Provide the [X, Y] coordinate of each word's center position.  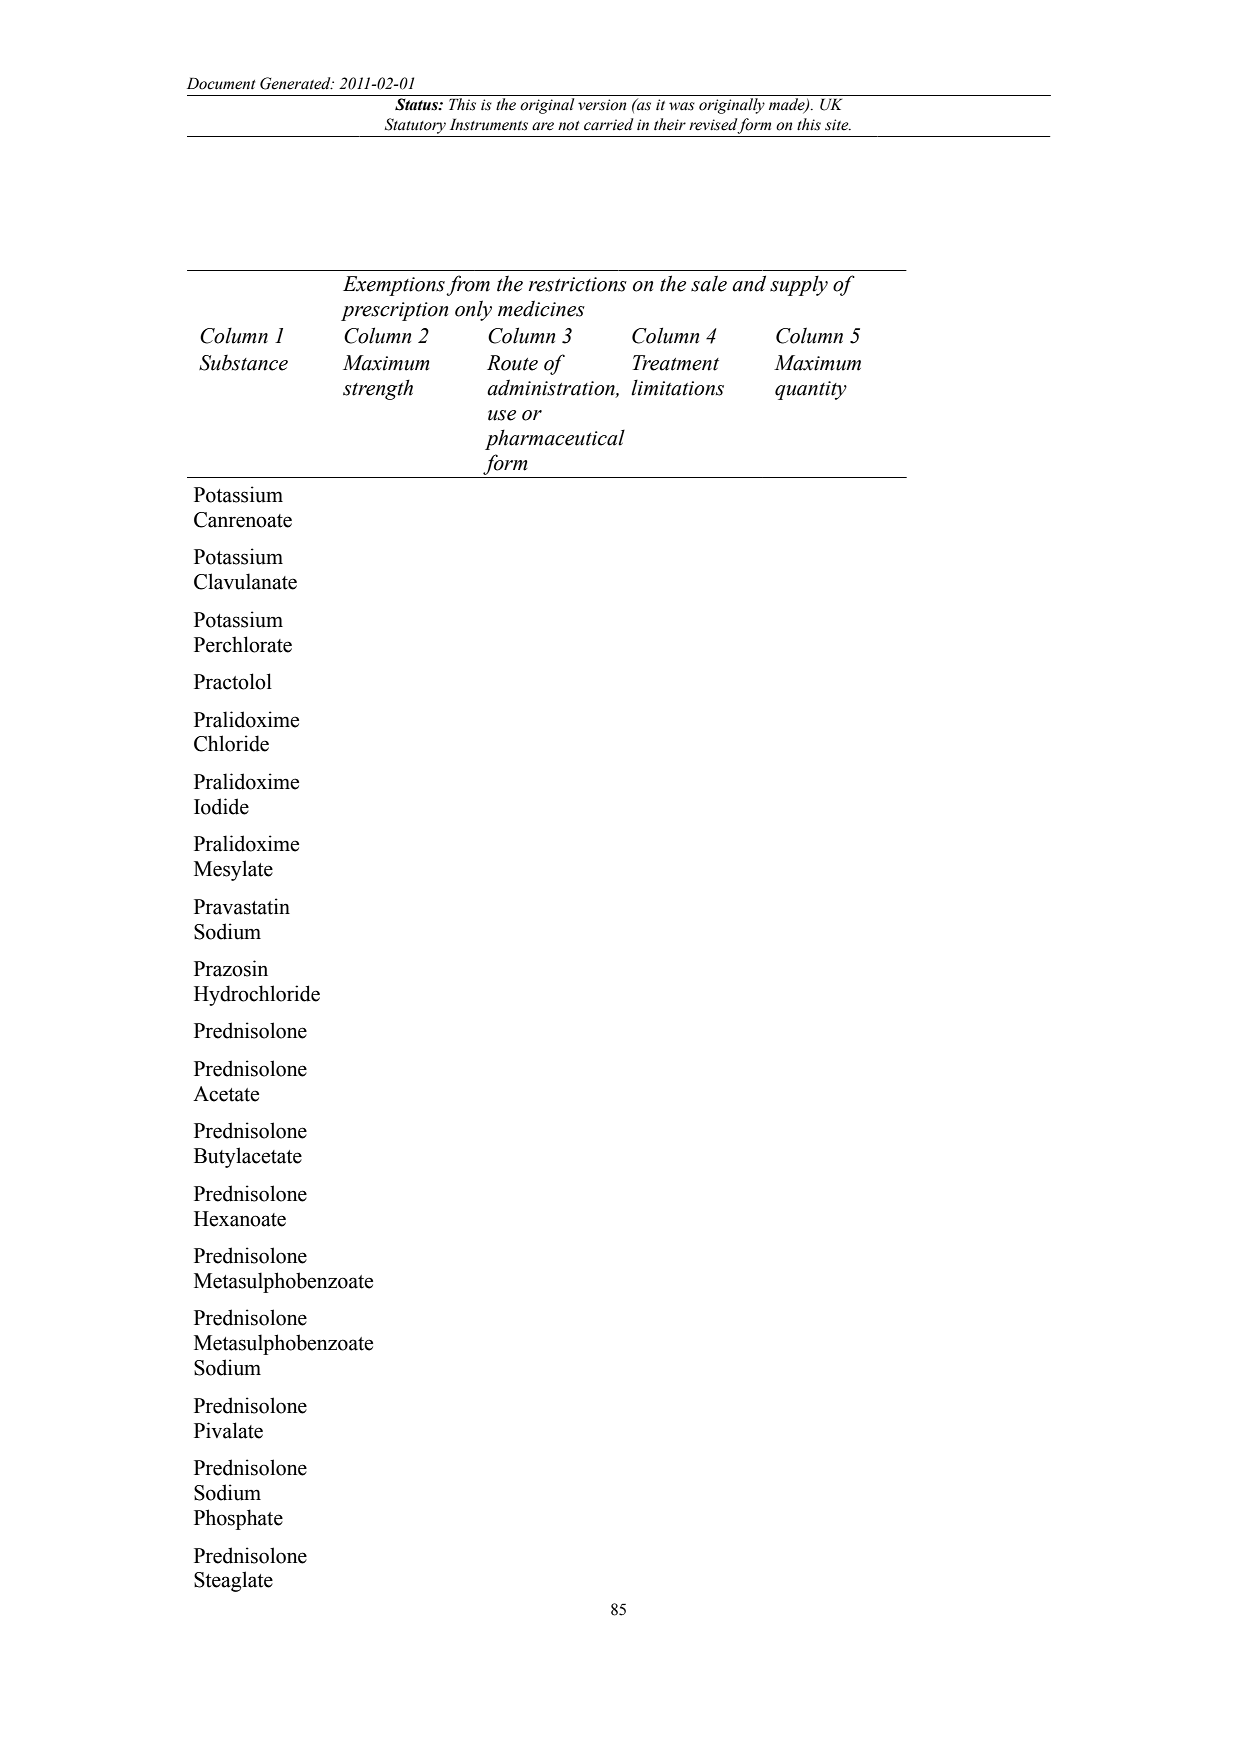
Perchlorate [243, 644]
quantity [811, 390]
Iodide [221, 806]
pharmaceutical [555, 439]
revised [713, 125]
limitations [677, 387]
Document [221, 83]
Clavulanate [245, 581]
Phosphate [238, 1519]
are [543, 126]
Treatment [676, 363]
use [502, 415]
